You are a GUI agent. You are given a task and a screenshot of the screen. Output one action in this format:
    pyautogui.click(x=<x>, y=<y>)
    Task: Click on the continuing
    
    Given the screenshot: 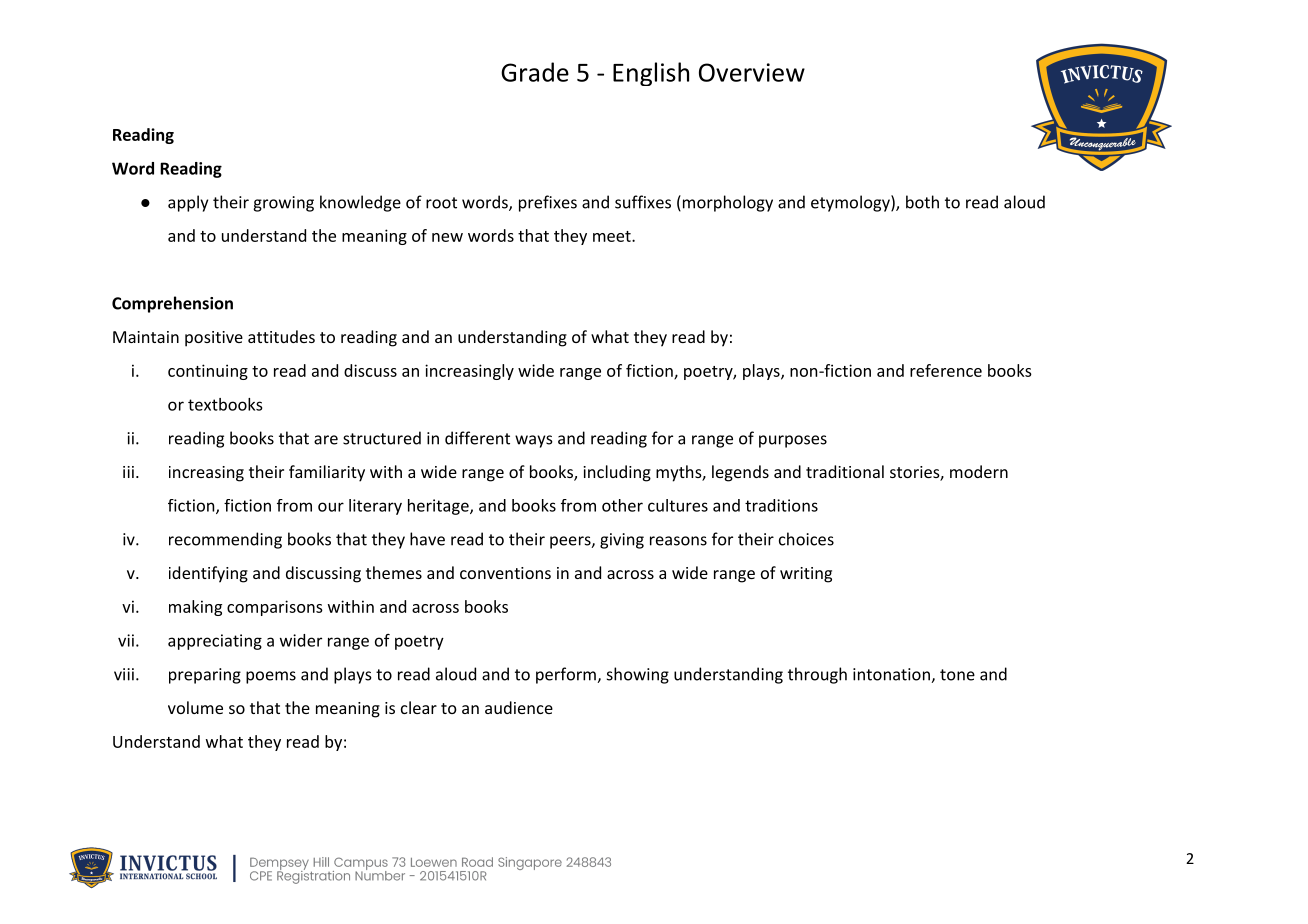 What is the action you would take?
    pyautogui.click(x=208, y=372)
